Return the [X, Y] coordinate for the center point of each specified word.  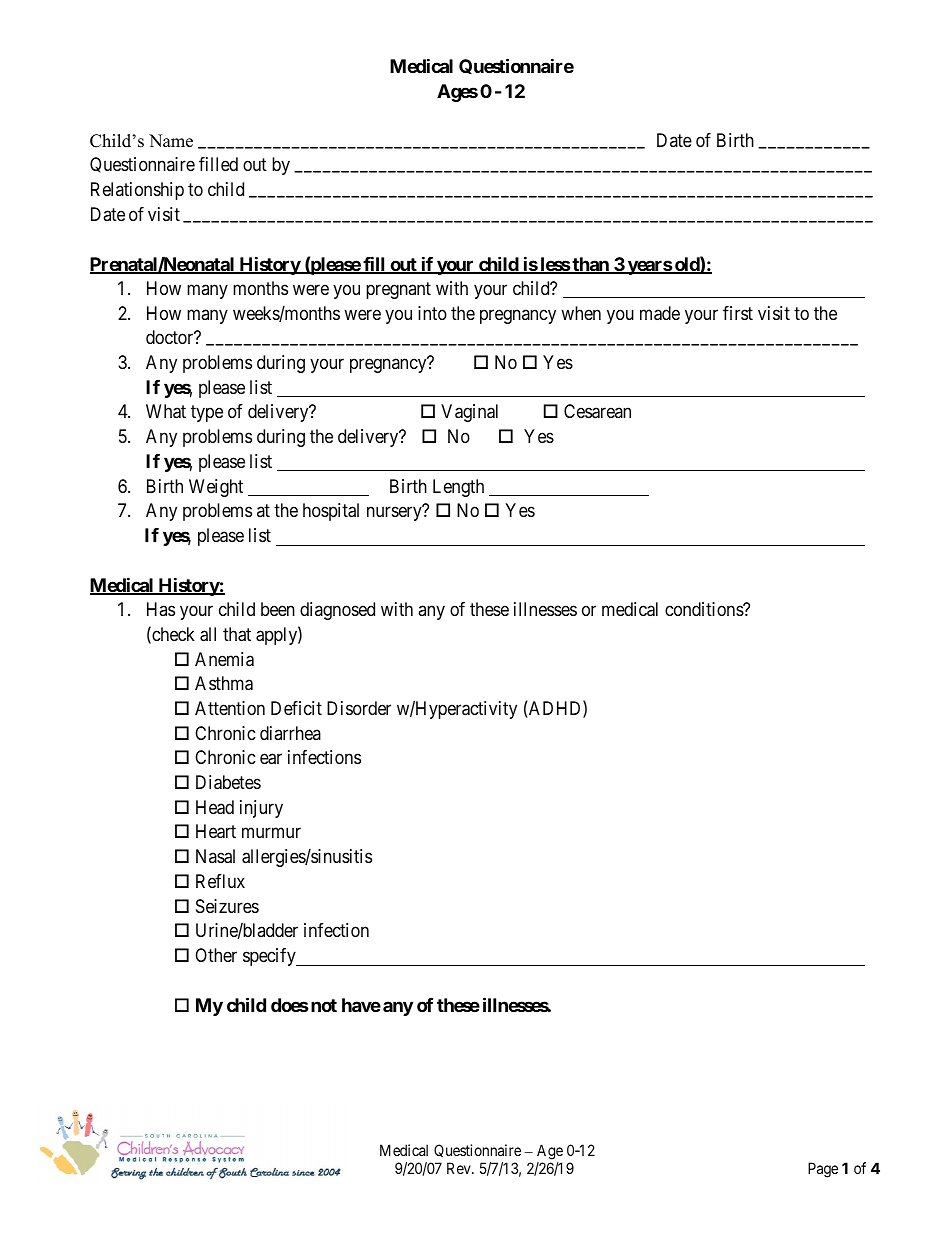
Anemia [224, 659]
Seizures [227, 906]
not [322, 1005]
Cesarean [597, 411]
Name [171, 141]
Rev [460, 1168]
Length [458, 488]
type [207, 414]
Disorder [359, 708]
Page [823, 1170]
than [591, 265]
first [738, 313]
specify [270, 957]
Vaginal [469, 413]
